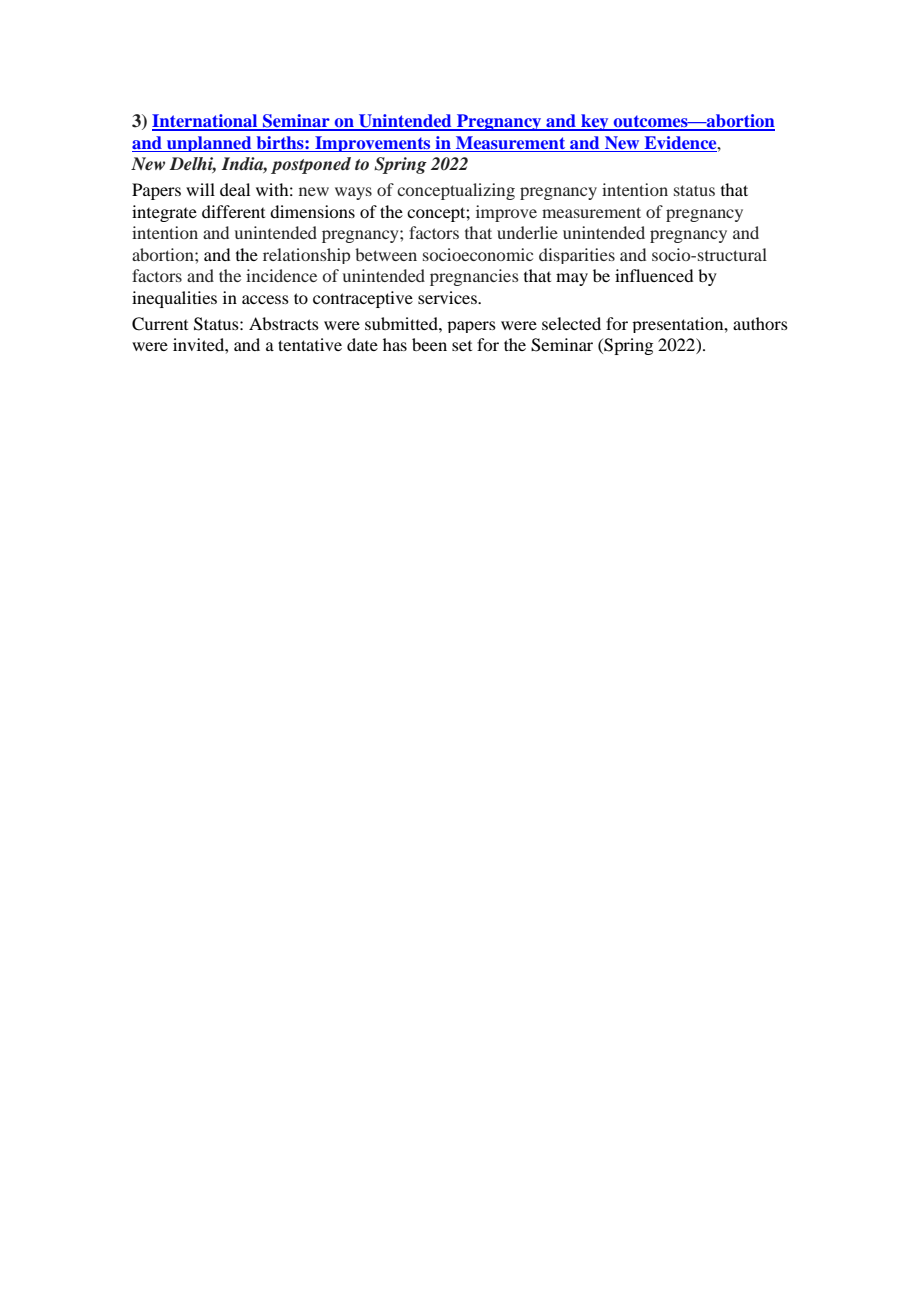 The image size is (924, 1308). Describe the element at coordinates (527, 232) in the screenshot. I see `underlie` at that location.
